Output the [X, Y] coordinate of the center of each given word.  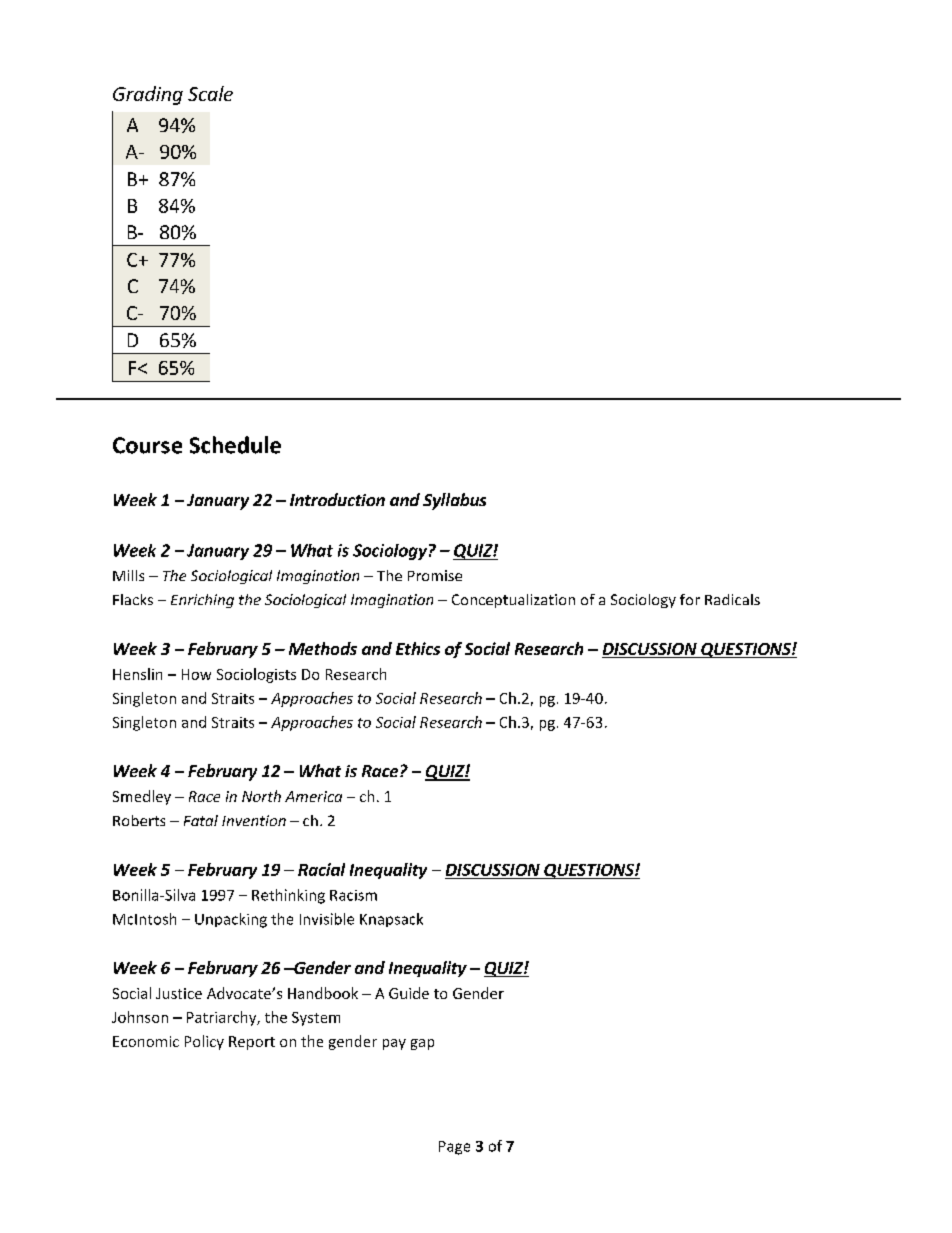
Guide [409, 993]
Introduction [337, 499]
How [196, 674]
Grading [148, 95]
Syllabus [454, 501]
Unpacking [231, 920]
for [690, 599]
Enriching [202, 601]
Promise [435, 575]
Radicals [732, 599]
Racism [353, 895]
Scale [210, 93]
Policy [204, 1042]
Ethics [418, 648]
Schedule [235, 445]
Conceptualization [513, 601]
